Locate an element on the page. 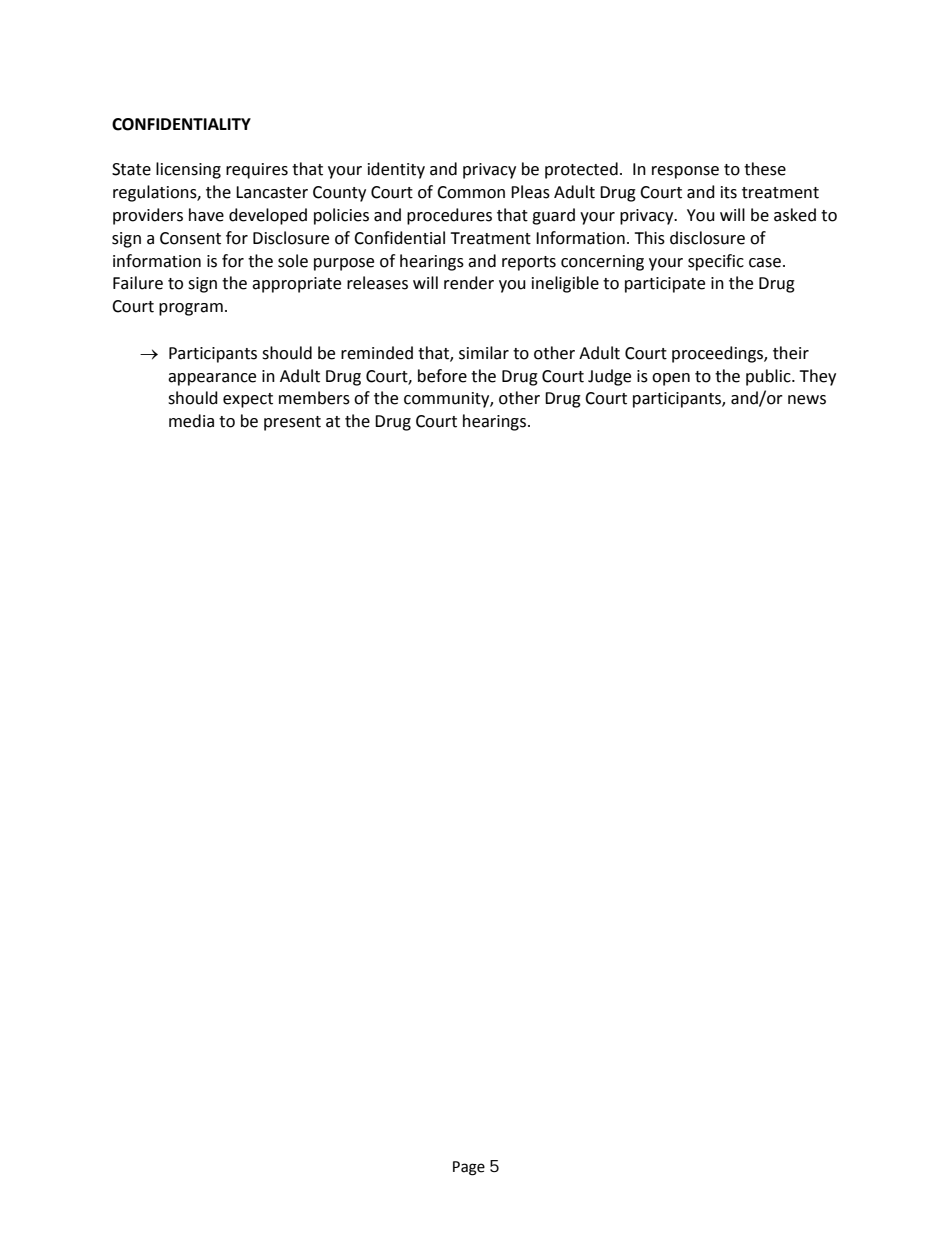  news is located at coordinates (807, 400).
